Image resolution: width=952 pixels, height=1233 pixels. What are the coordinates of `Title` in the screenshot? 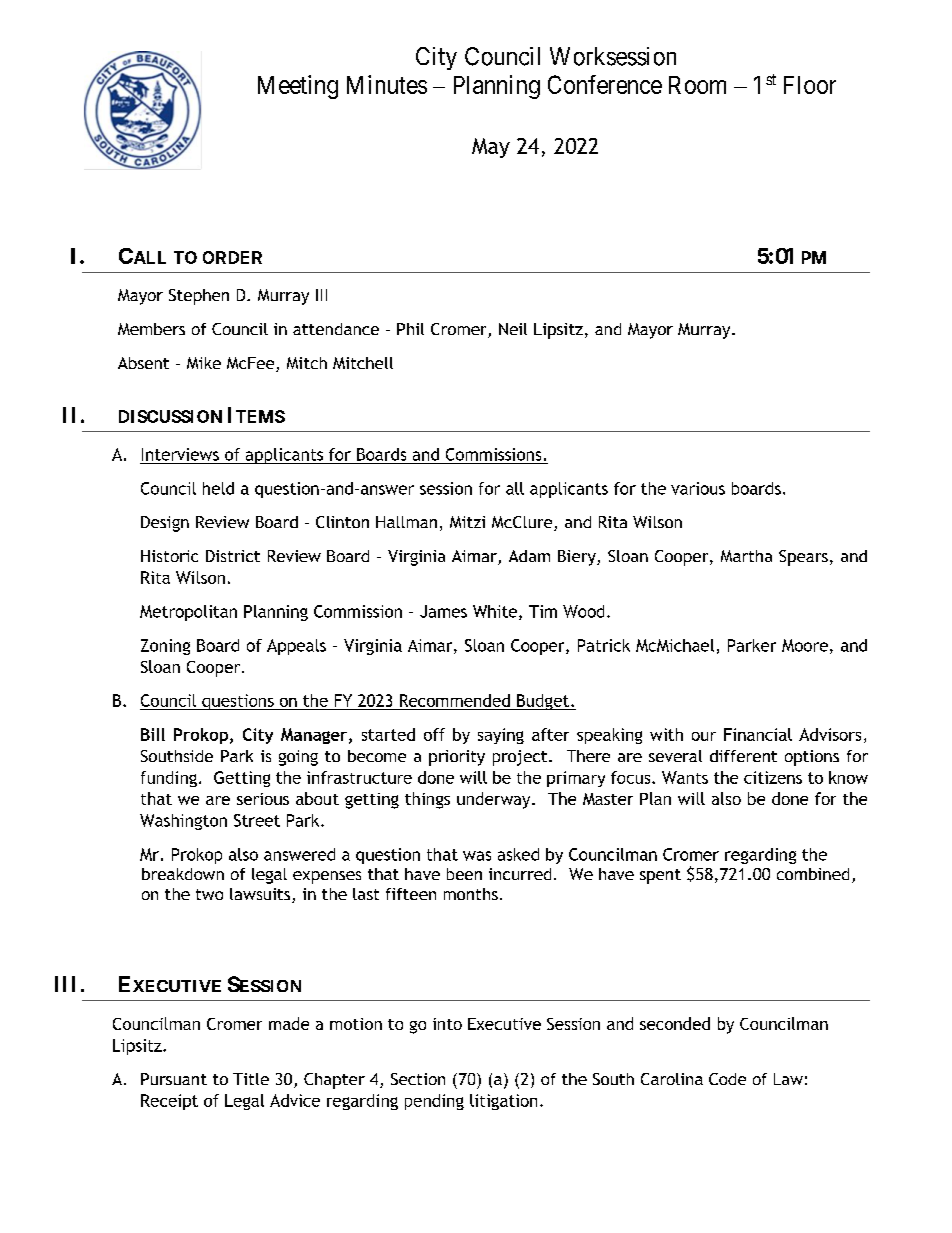 It's located at (251, 1079).
